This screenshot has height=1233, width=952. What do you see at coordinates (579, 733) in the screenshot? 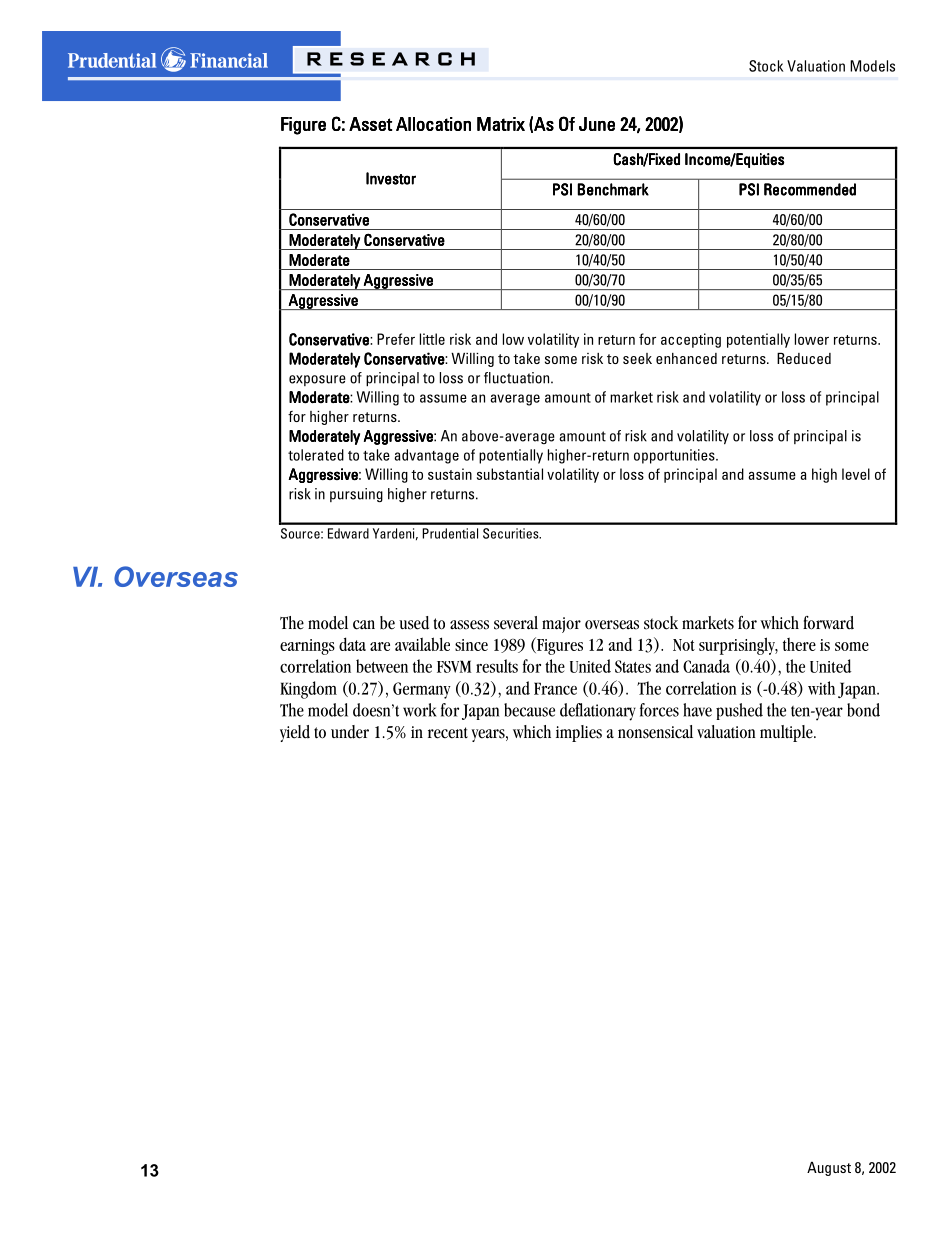
I see `implies` at bounding box center [579, 733].
